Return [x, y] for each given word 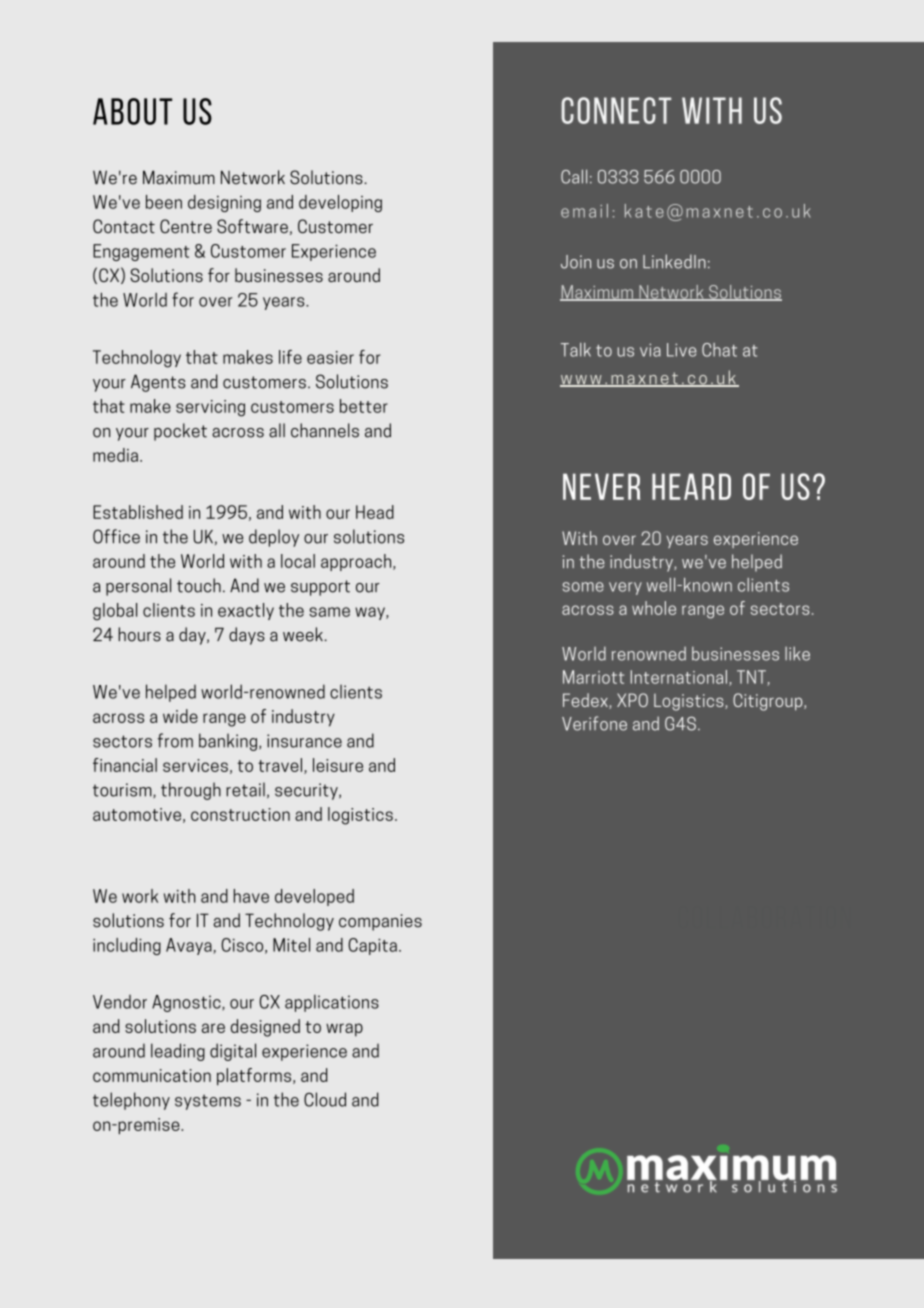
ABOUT [132, 111]
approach [357, 562]
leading [178, 1052]
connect [616, 110]
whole [654, 608]
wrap [344, 1030]
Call [574, 176]
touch [199, 585]
